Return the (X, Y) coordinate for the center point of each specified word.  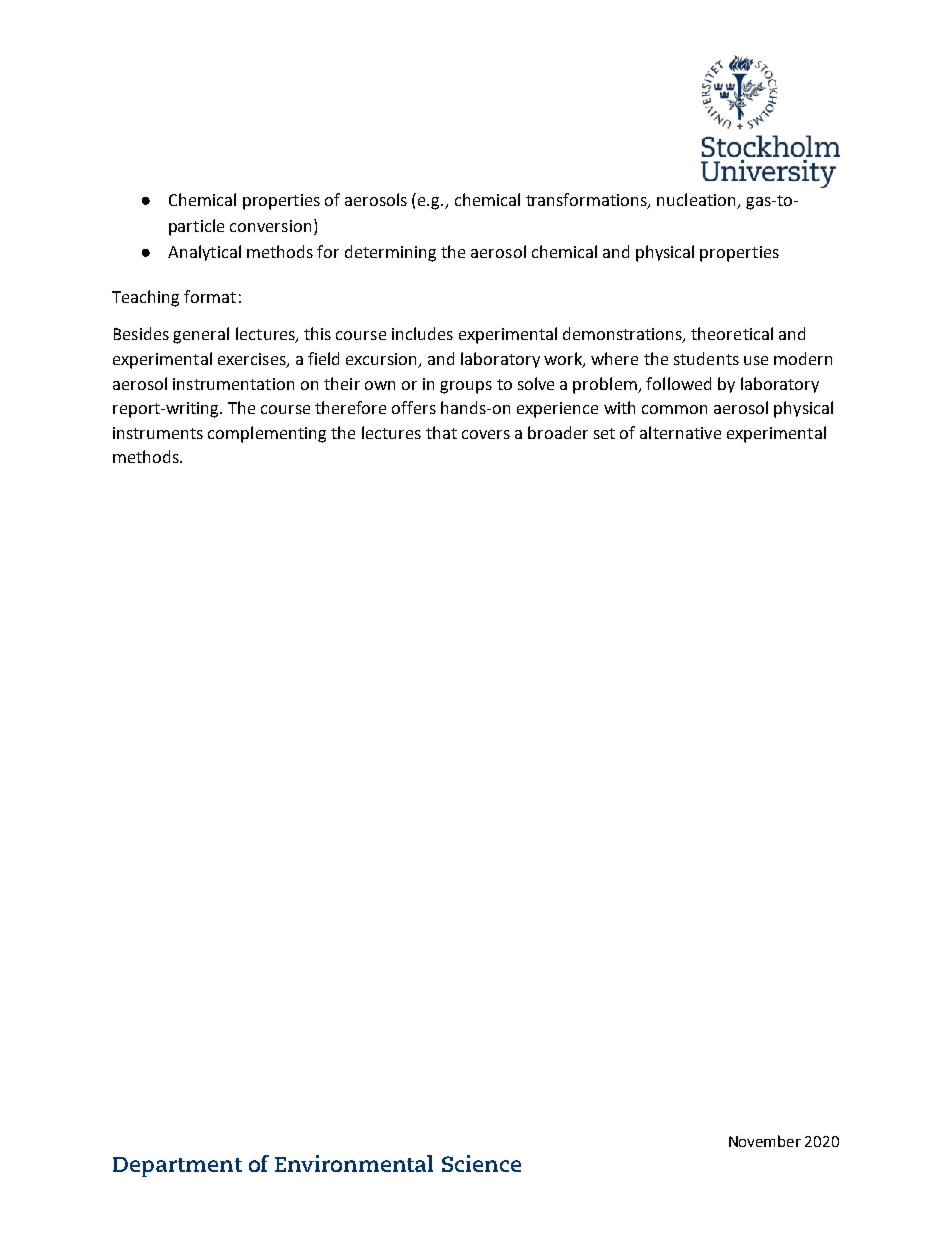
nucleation (696, 199)
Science (481, 1163)
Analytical (204, 253)
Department (177, 1167)
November (765, 1141)
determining (390, 253)
